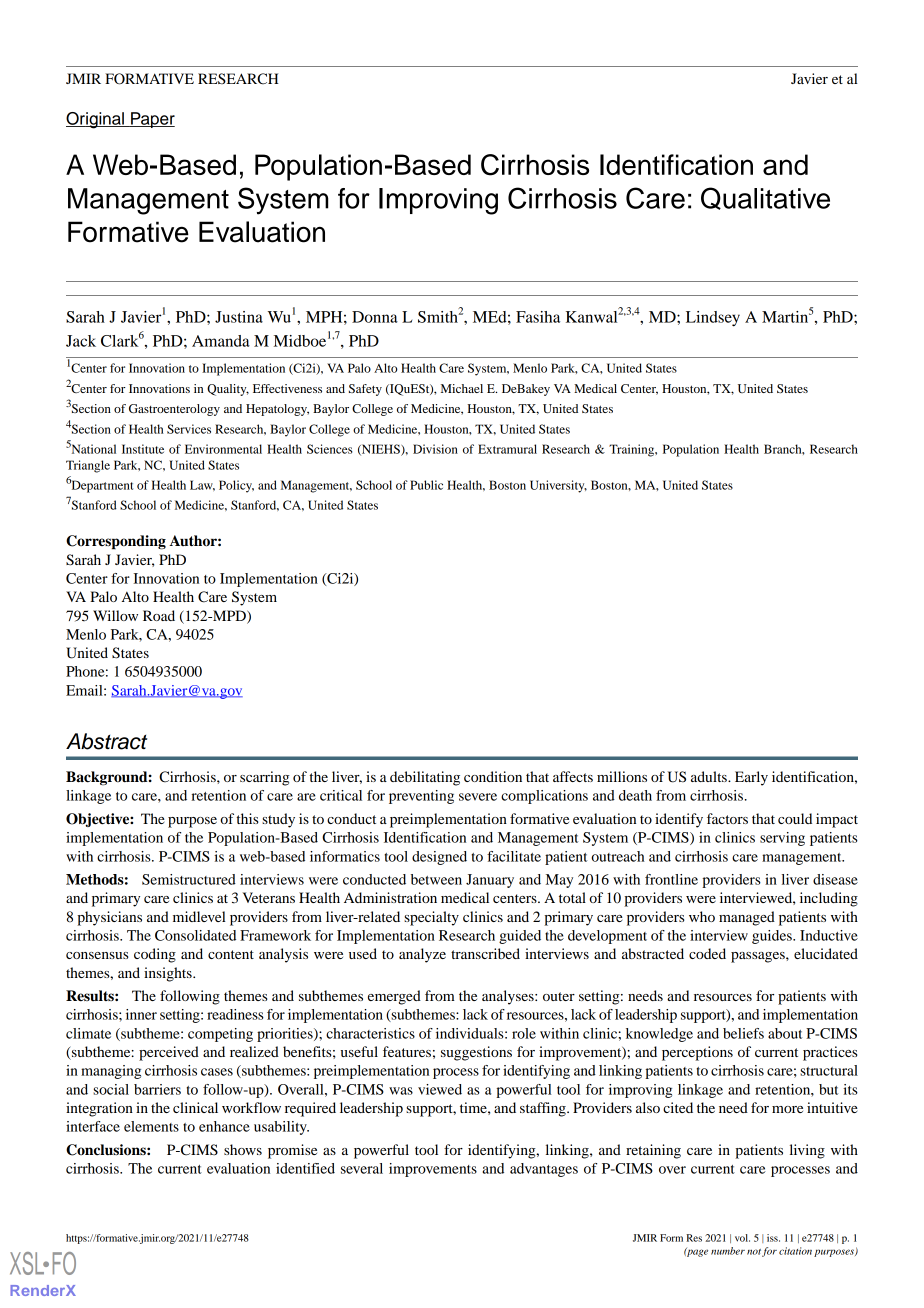 The height and width of the screenshot is (1308, 924). What do you see at coordinates (375, 317) in the screenshot?
I see `Donna` at bounding box center [375, 317].
